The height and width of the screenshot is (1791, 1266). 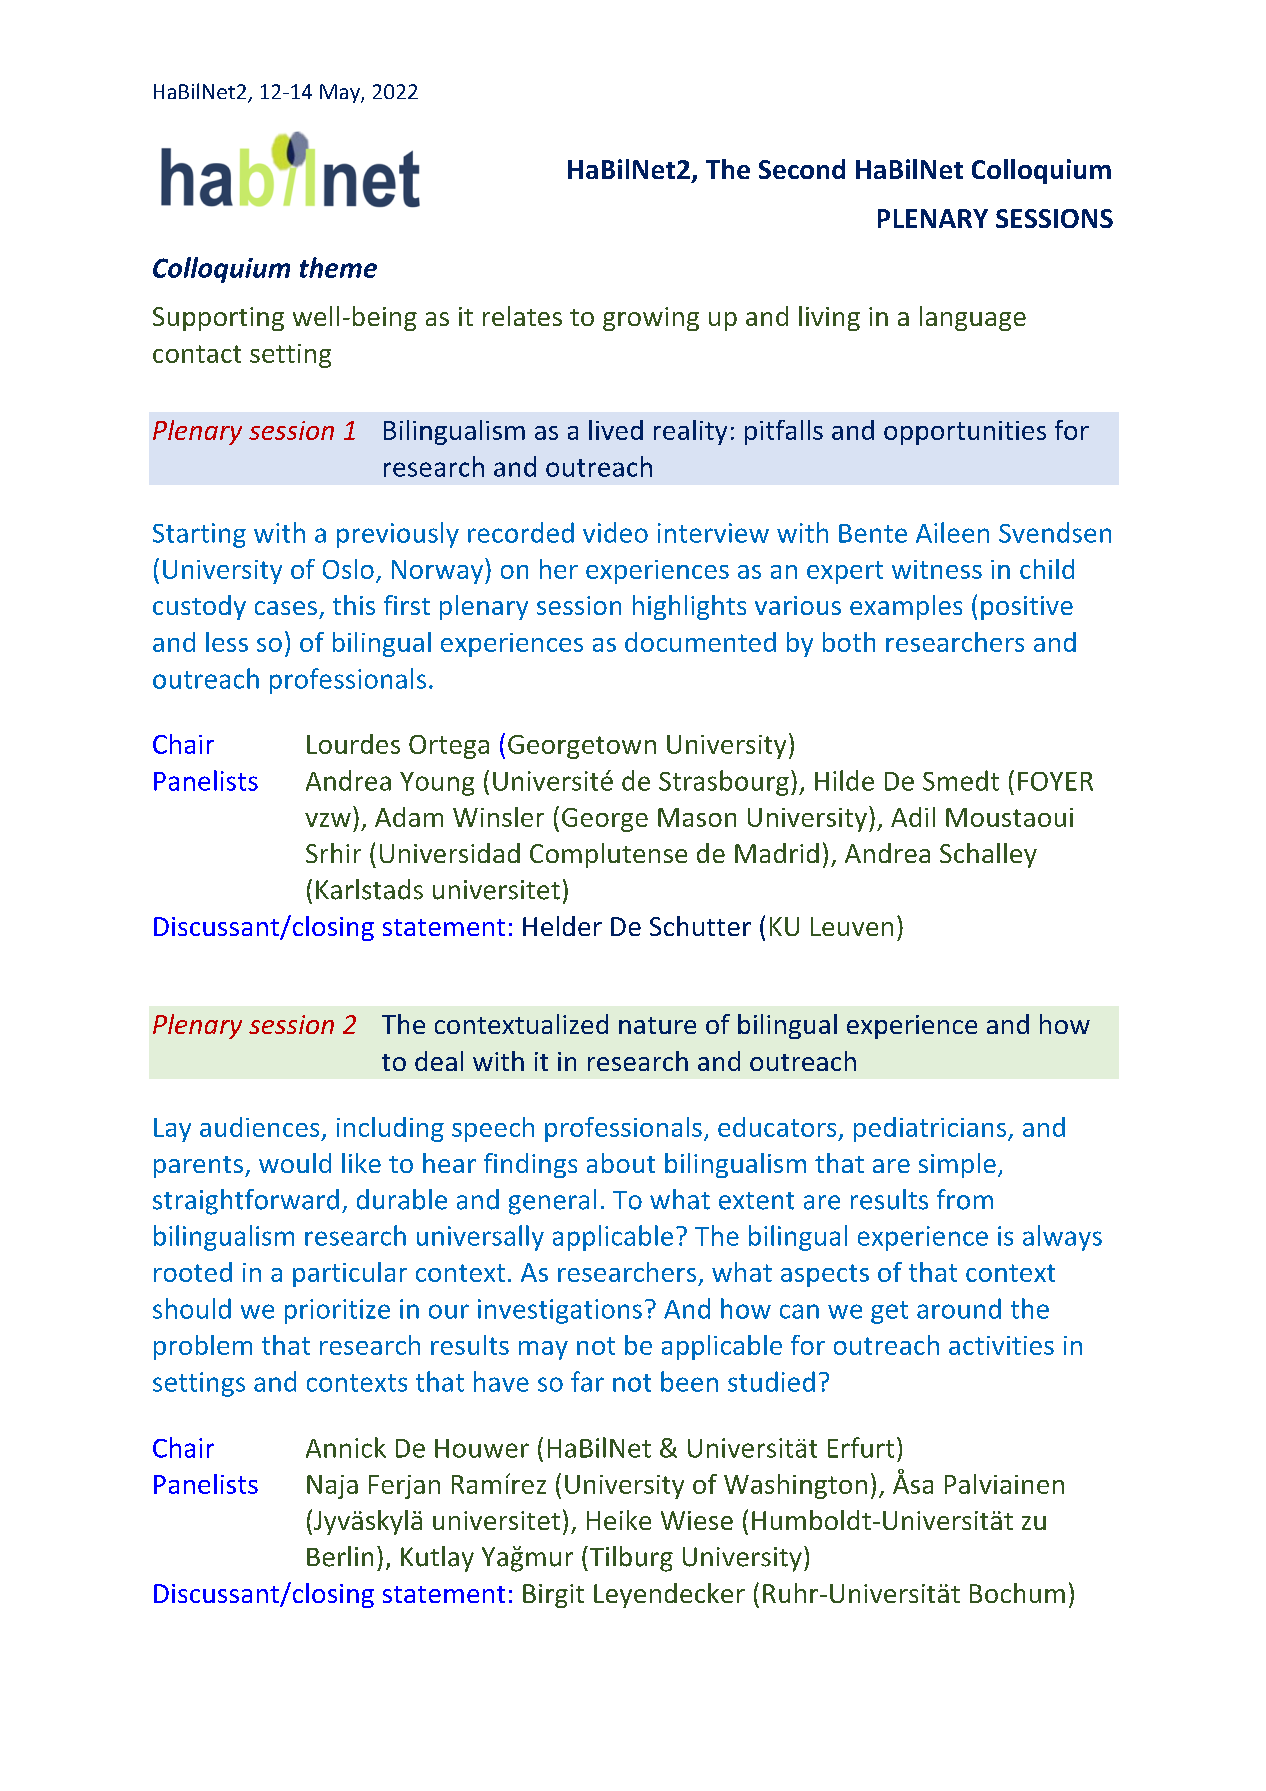 I want to click on audiences, so click(x=259, y=1127).
